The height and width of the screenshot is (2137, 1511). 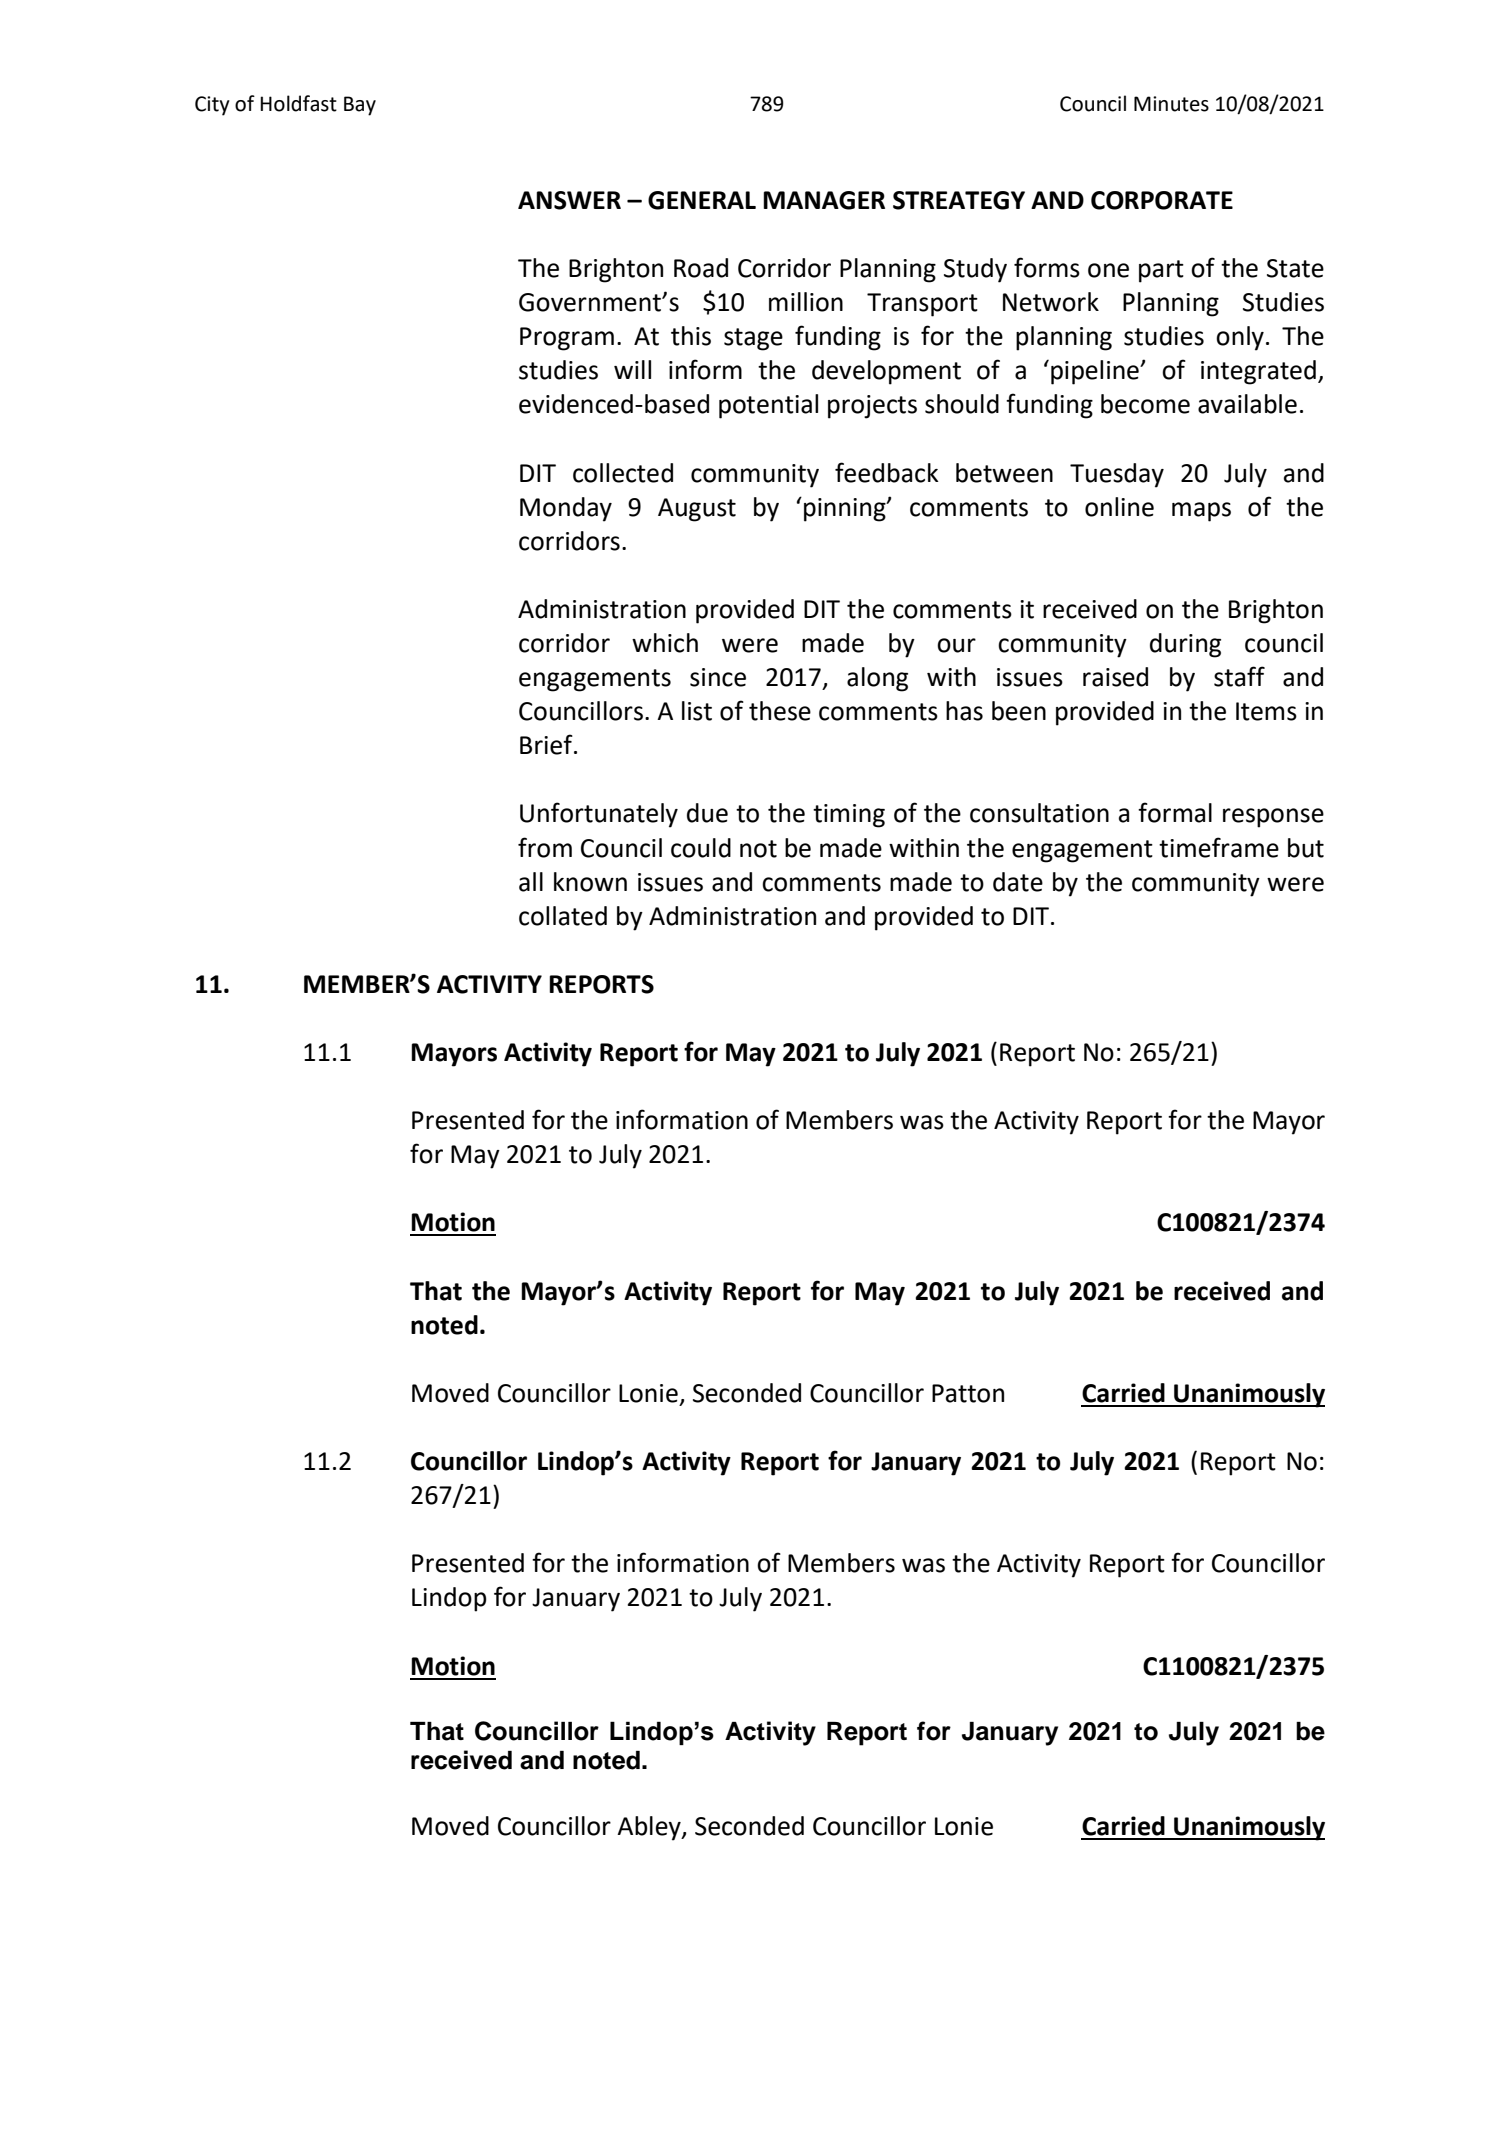 What do you see at coordinates (1219, 847) in the screenshot?
I see `timeframe` at bounding box center [1219, 847].
